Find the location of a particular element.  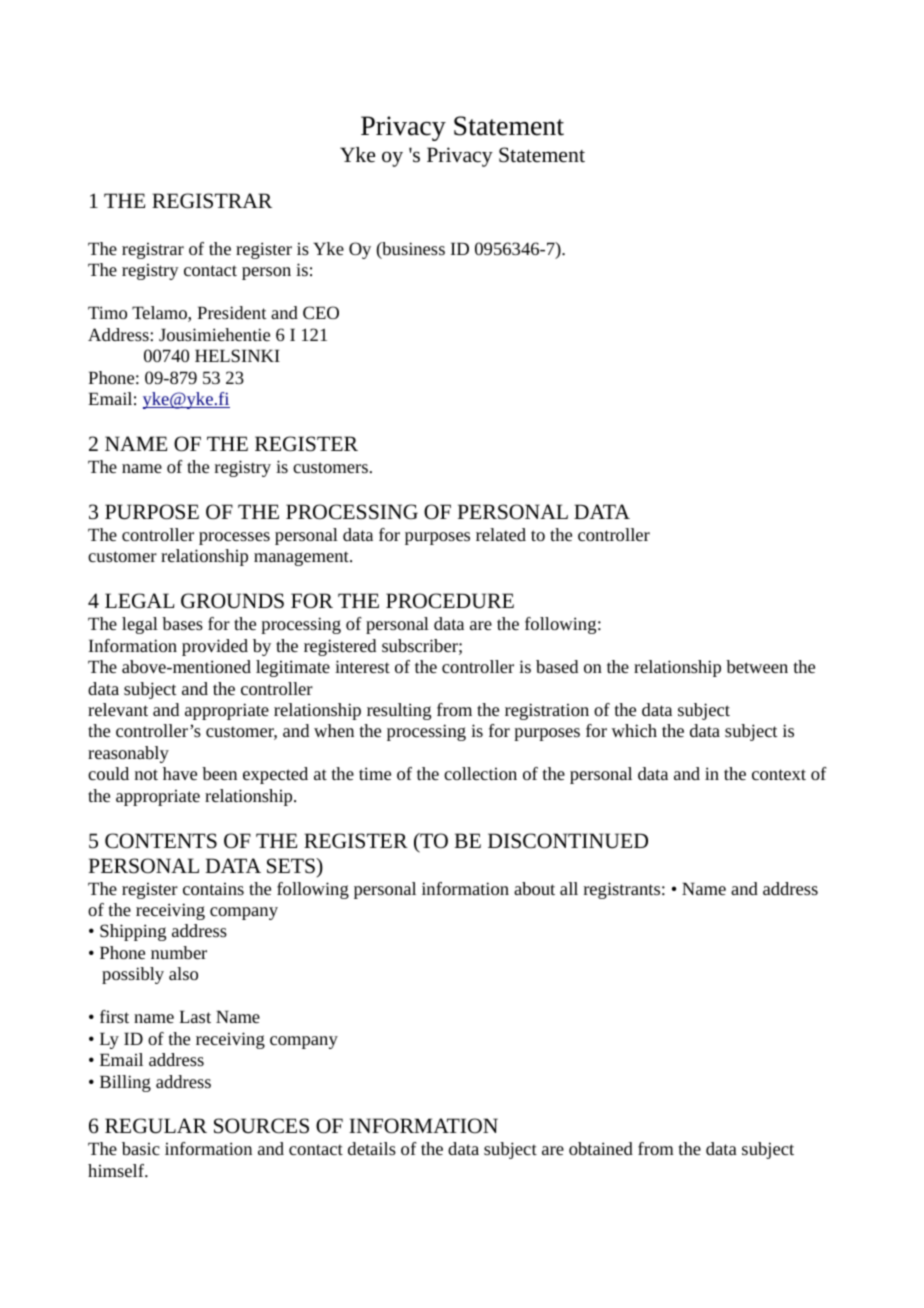

CONTENTS is located at coordinates (161, 841).
